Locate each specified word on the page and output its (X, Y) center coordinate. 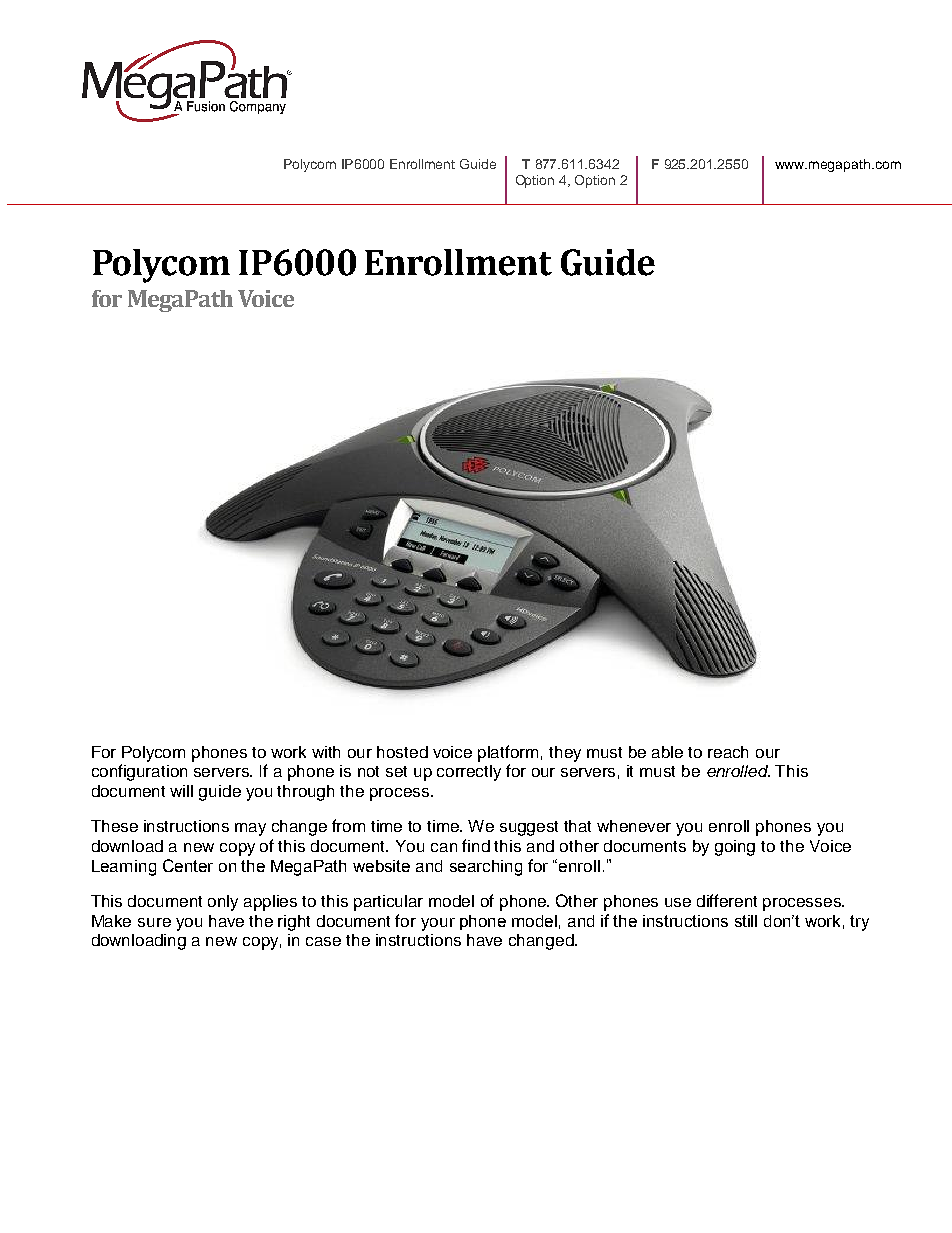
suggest (529, 828)
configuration (139, 772)
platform (508, 753)
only (223, 903)
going (735, 848)
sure (154, 922)
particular (388, 903)
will (181, 791)
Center (188, 865)
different (727, 900)
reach (728, 752)
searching (486, 868)
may (250, 829)
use (678, 902)
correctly (469, 773)
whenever (634, 826)
